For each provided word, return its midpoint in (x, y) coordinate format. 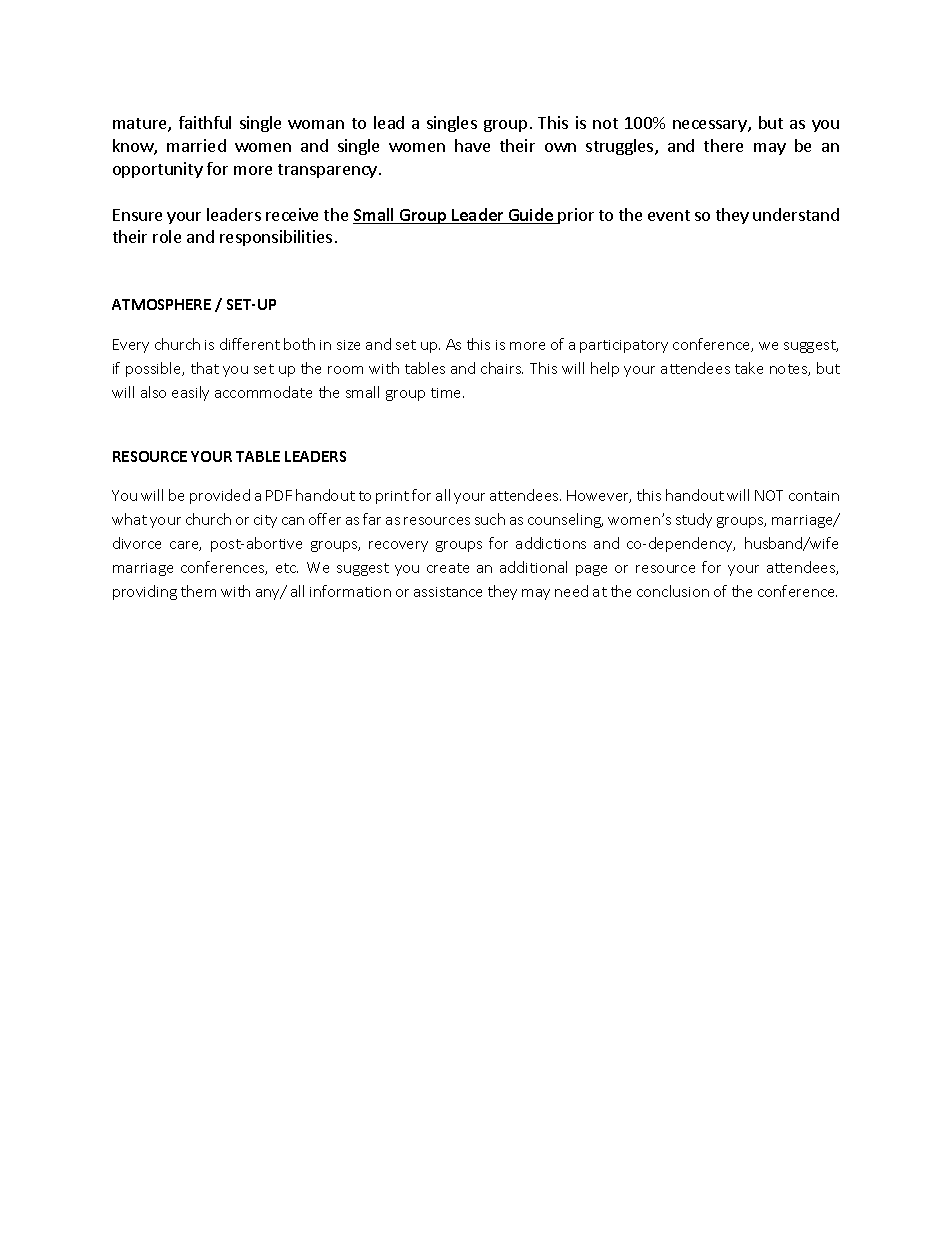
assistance (448, 592)
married (196, 145)
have (472, 145)
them (198, 591)
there (723, 145)
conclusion (673, 591)
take (749, 368)
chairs (502, 368)
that (205, 368)
